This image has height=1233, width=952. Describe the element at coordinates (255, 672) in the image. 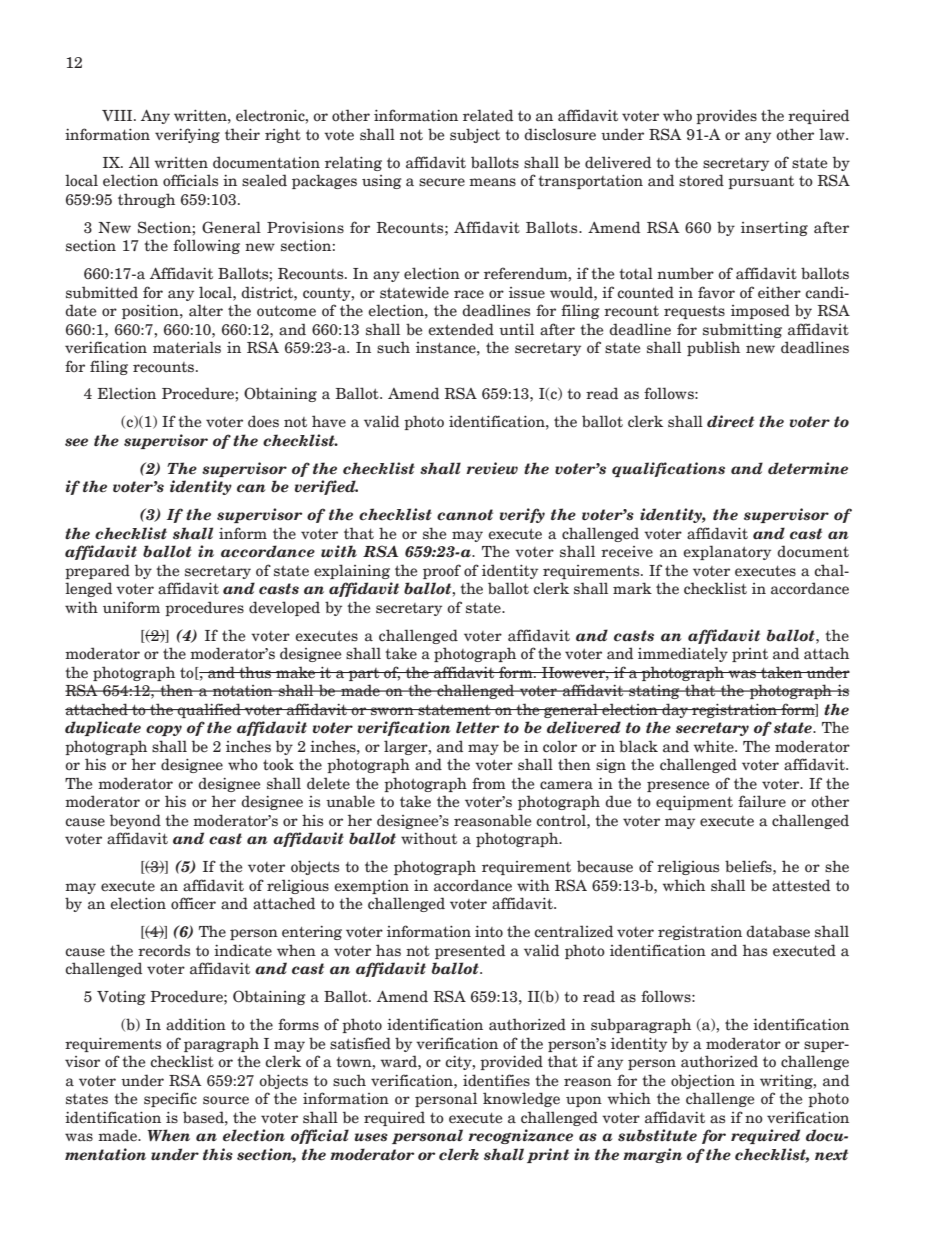

I see `thus` at that location.
